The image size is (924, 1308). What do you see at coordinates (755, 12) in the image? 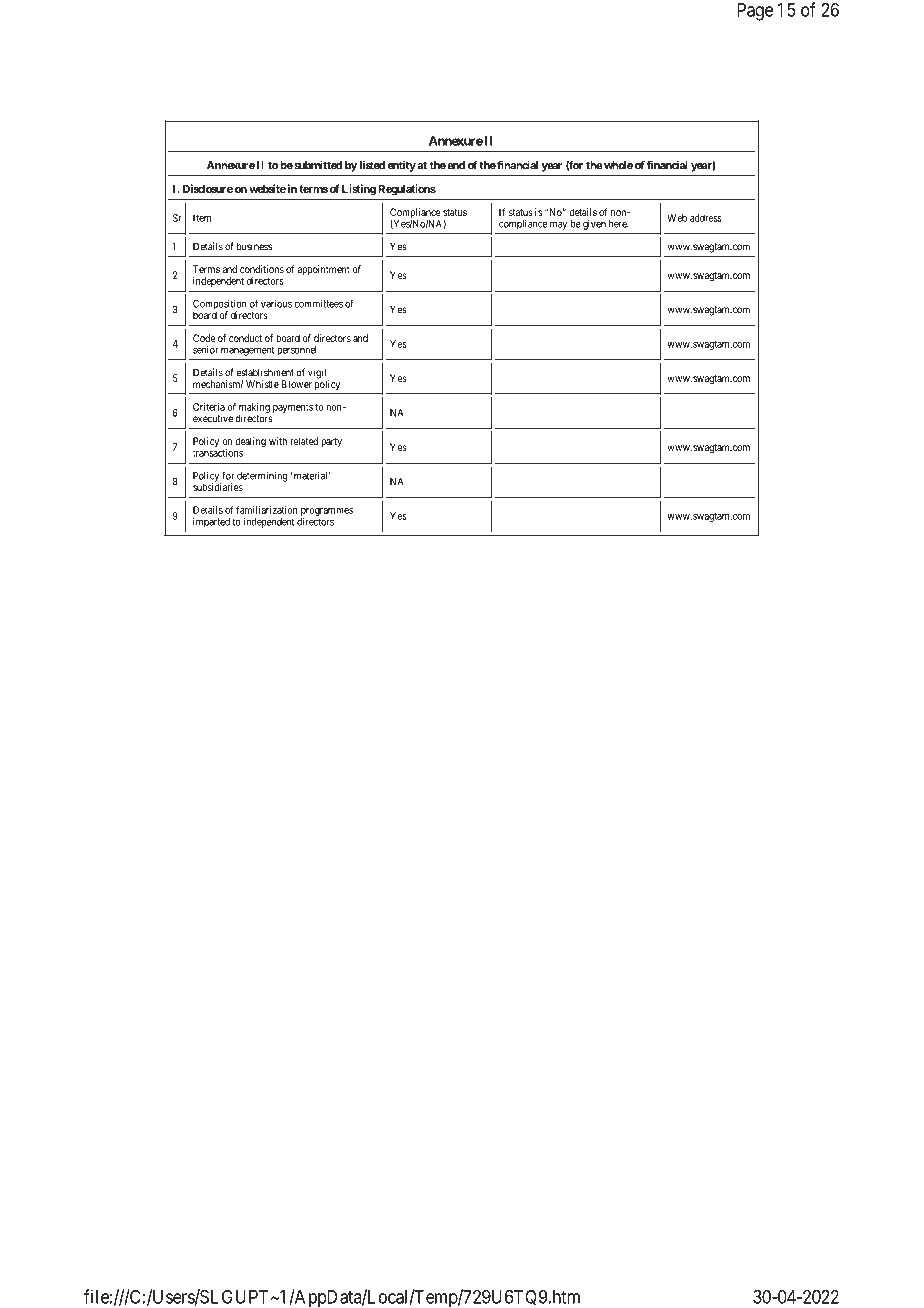
I see `Page` at bounding box center [755, 12].
